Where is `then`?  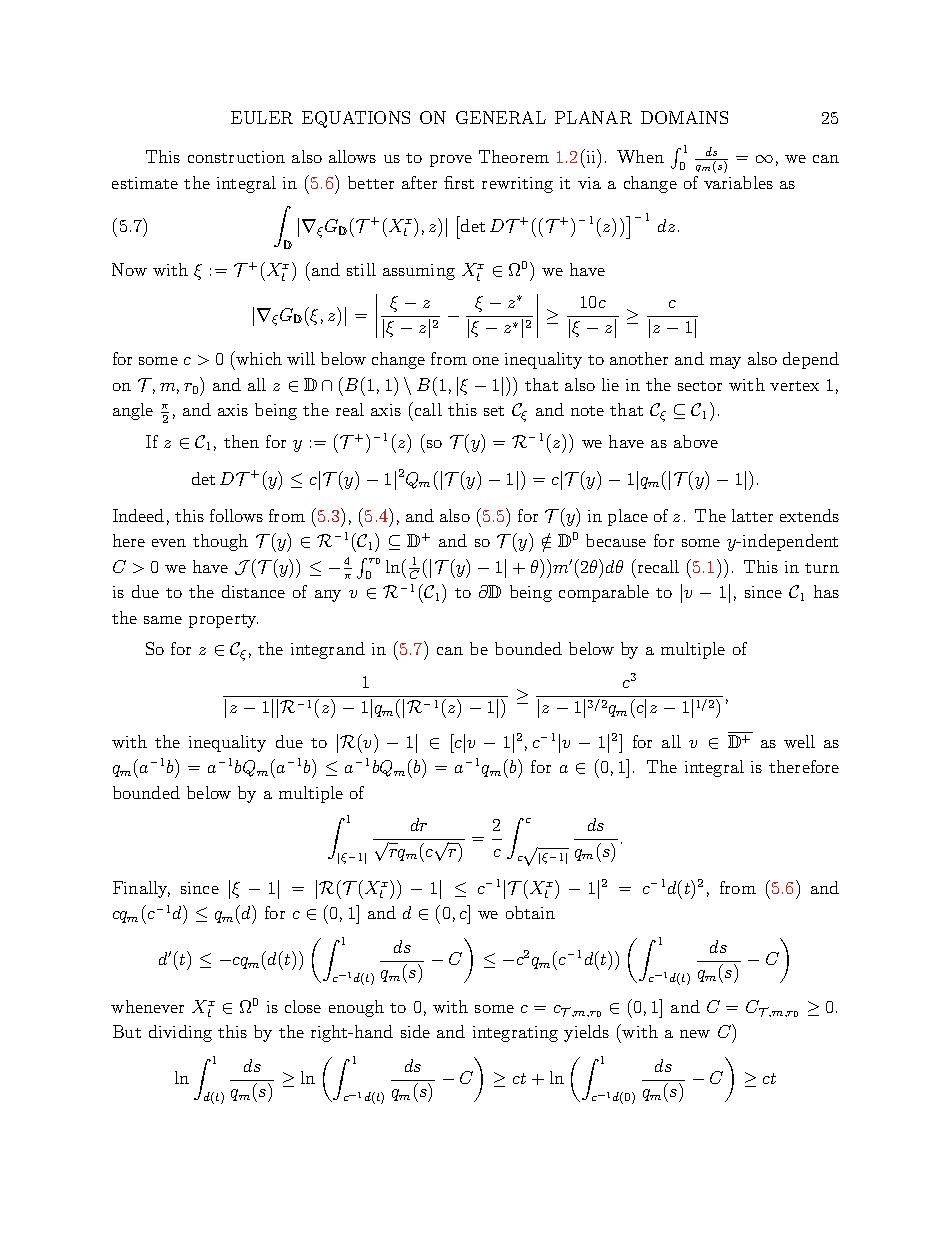 then is located at coordinates (241, 441).
